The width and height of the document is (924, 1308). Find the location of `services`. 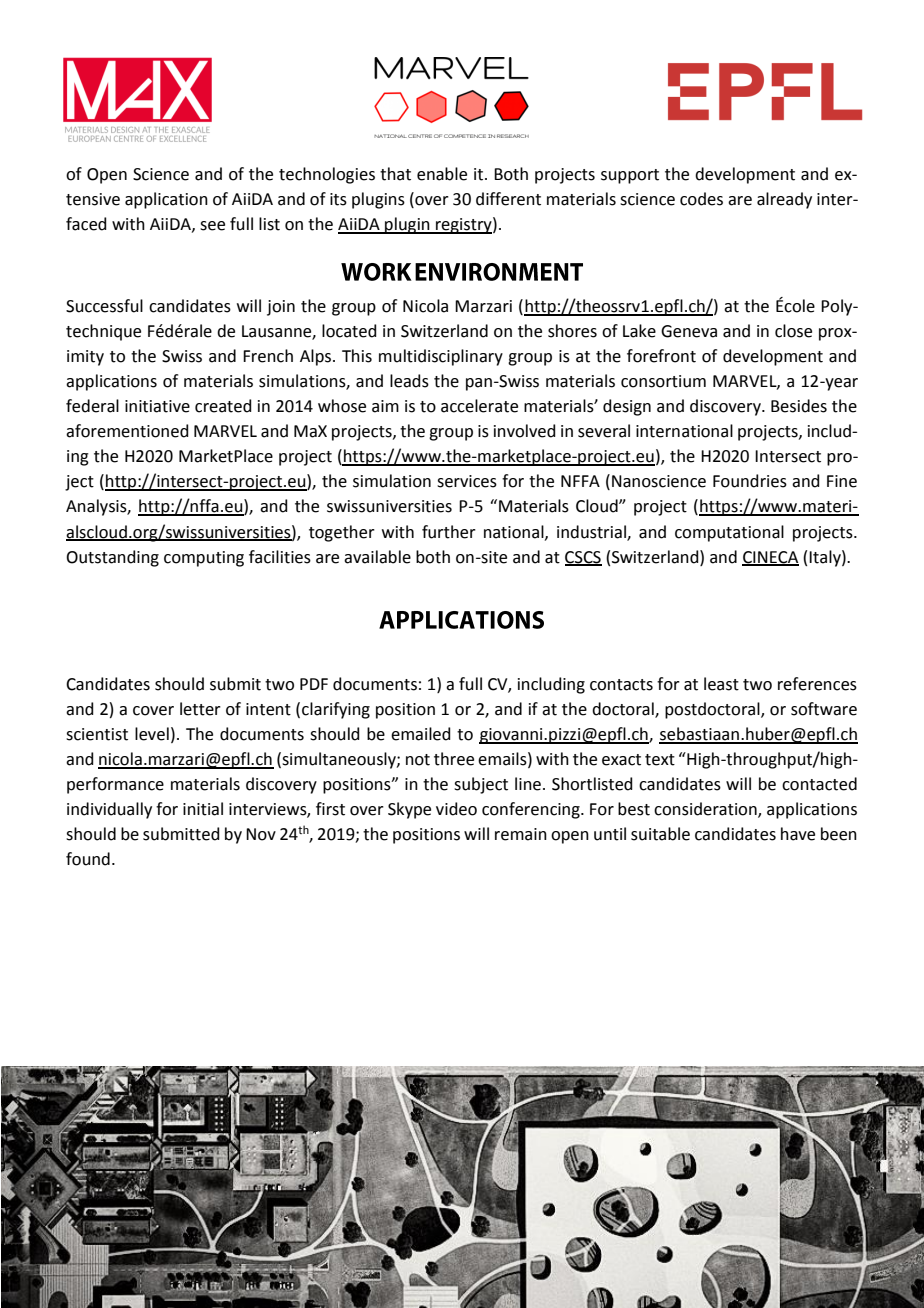

services is located at coordinates (467, 481).
